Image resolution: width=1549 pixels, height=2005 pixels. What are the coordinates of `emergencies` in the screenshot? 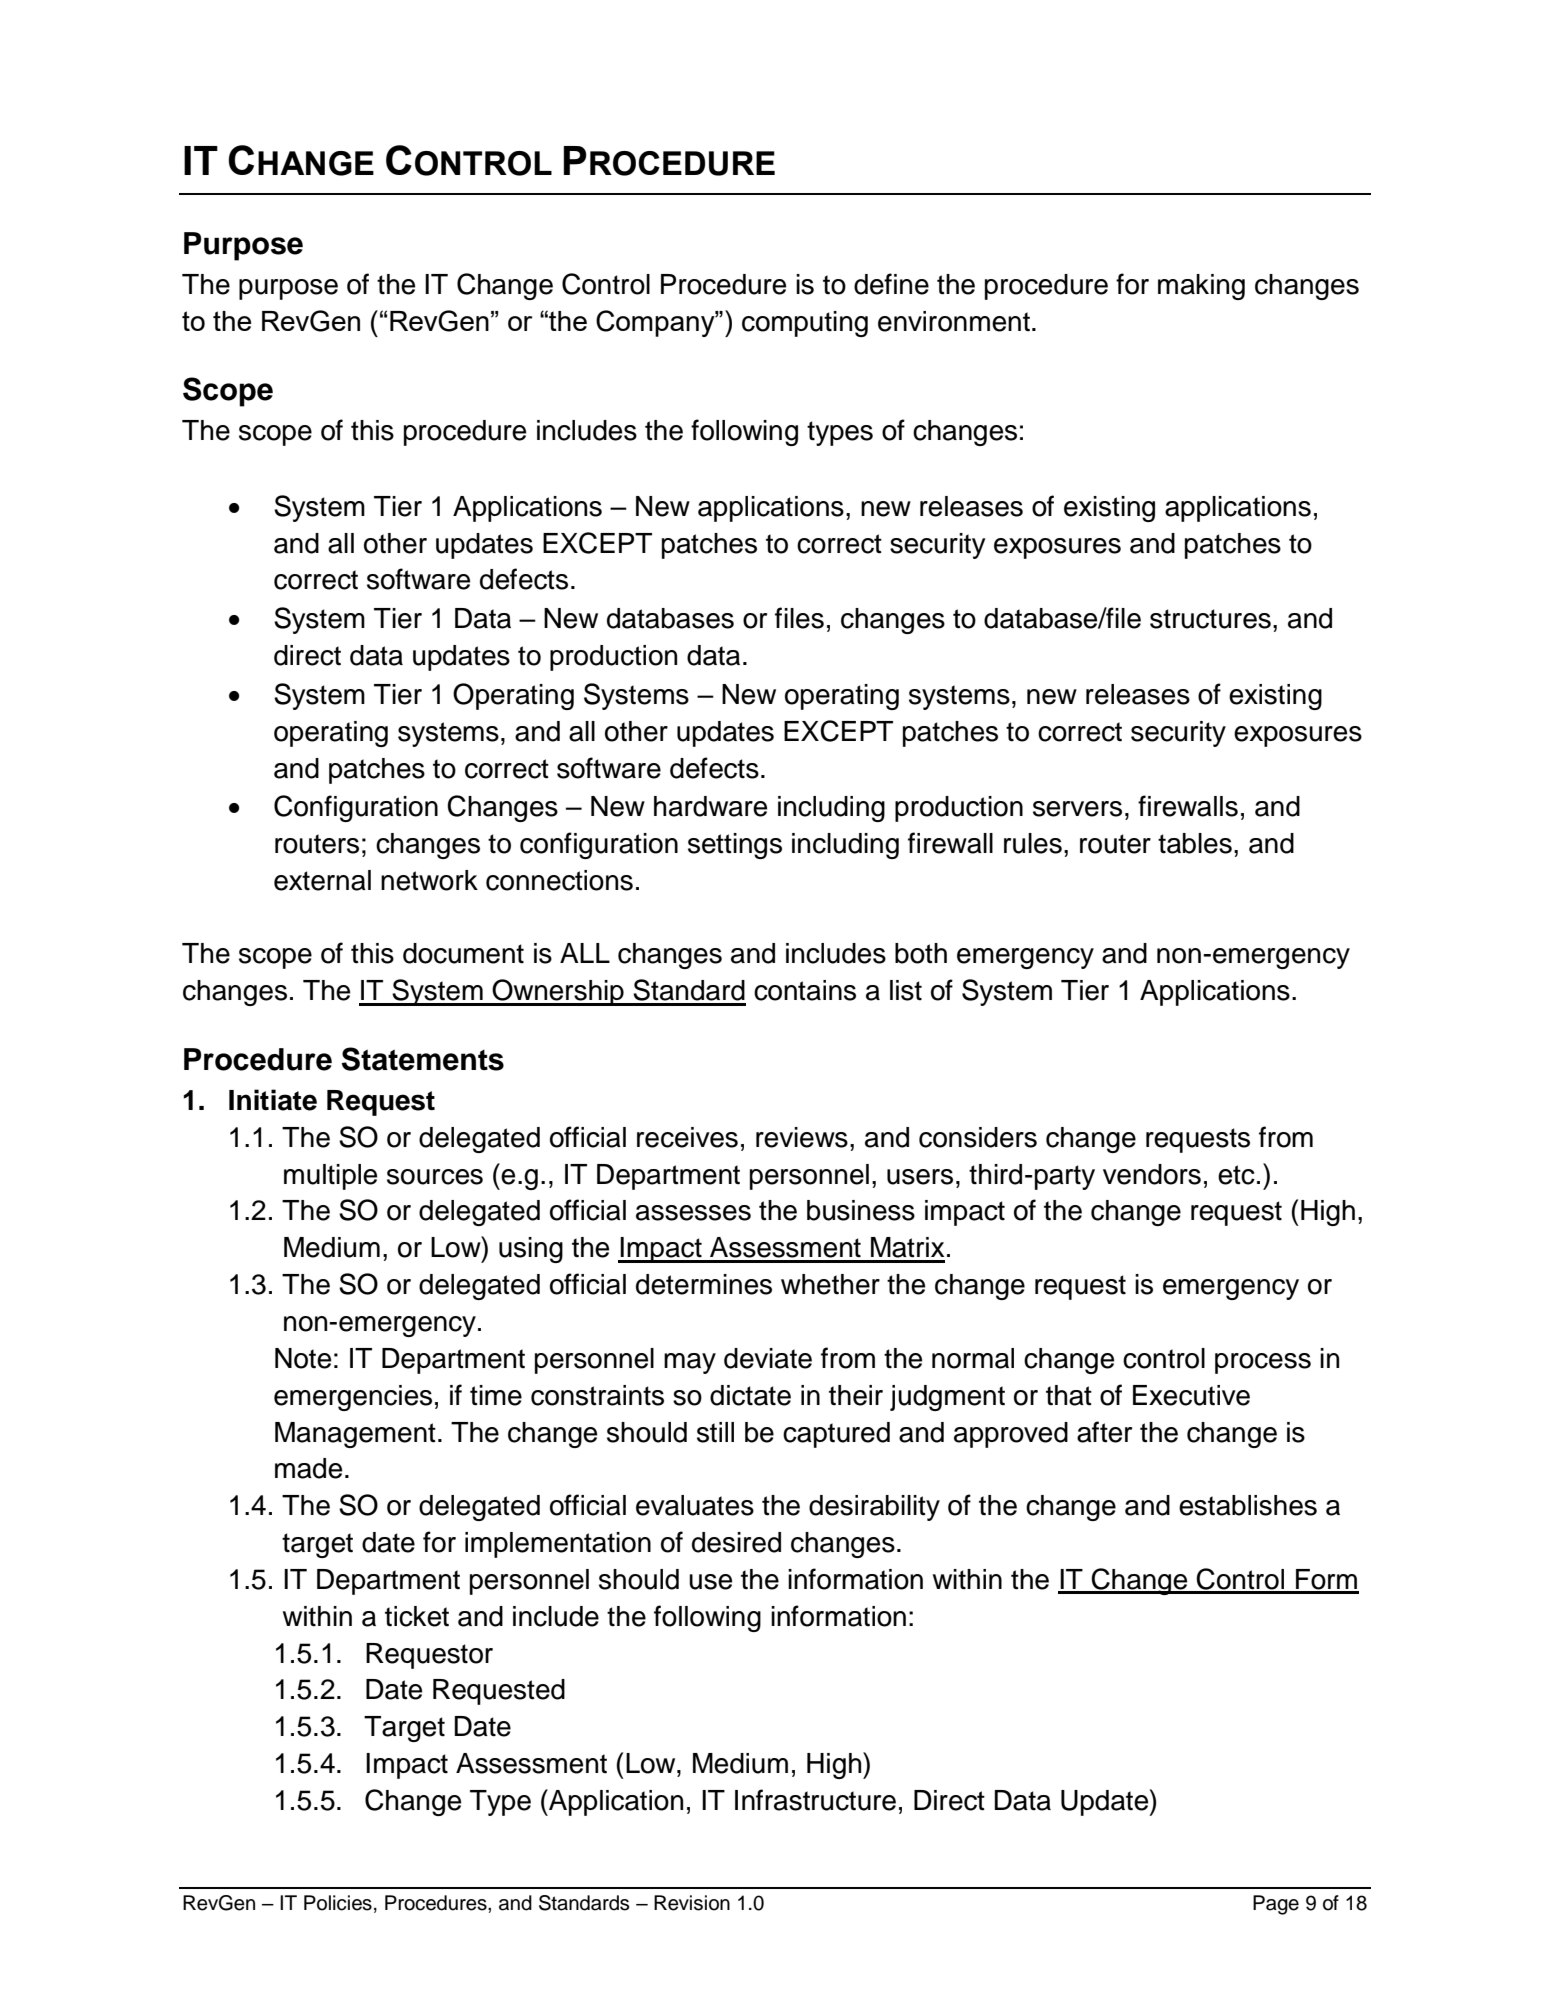 It's located at (353, 1398).
